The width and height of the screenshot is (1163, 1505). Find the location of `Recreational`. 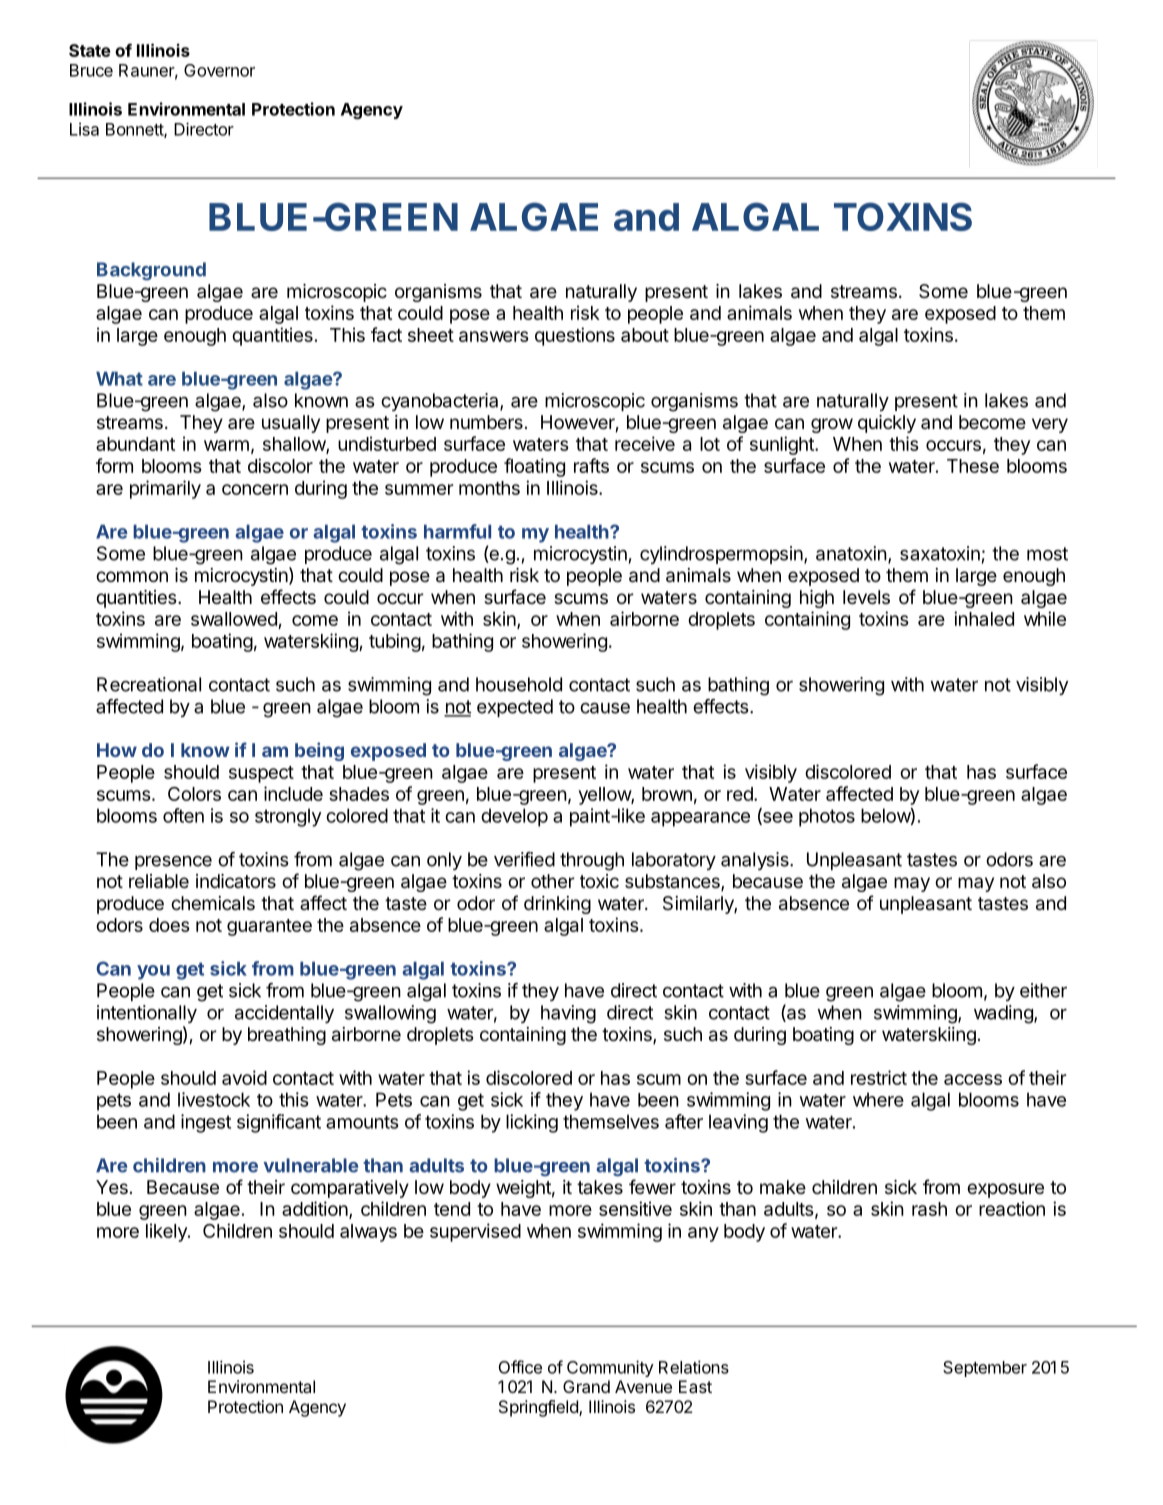

Recreational is located at coordinates (149, 684).
